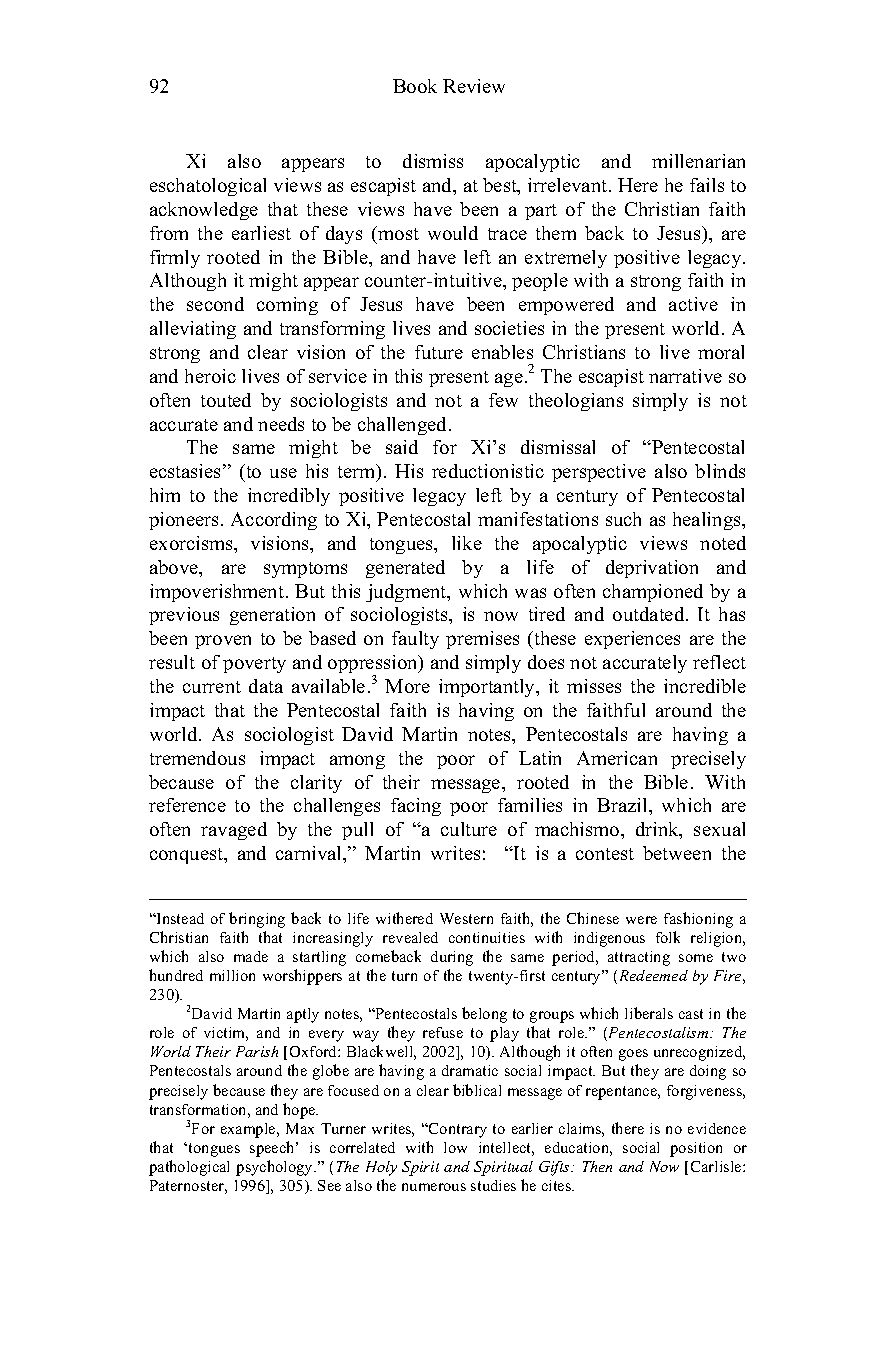  What do you see at coordinates (698, 161) in the screenshot?
I see `millenarian` at bounding box center [698, 161].
